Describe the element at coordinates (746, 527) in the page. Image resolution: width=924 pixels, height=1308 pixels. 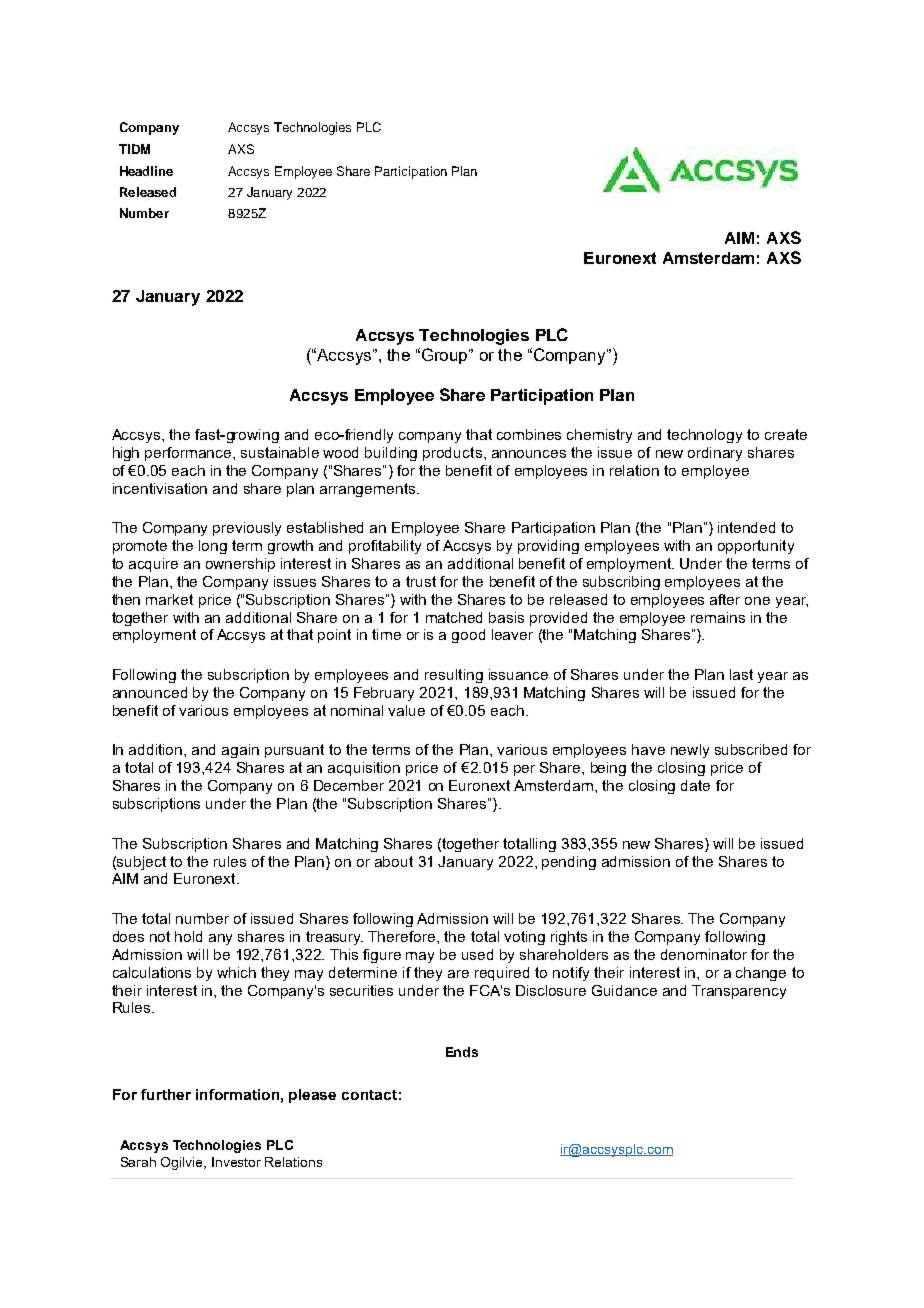
I see `intended` at that location.
